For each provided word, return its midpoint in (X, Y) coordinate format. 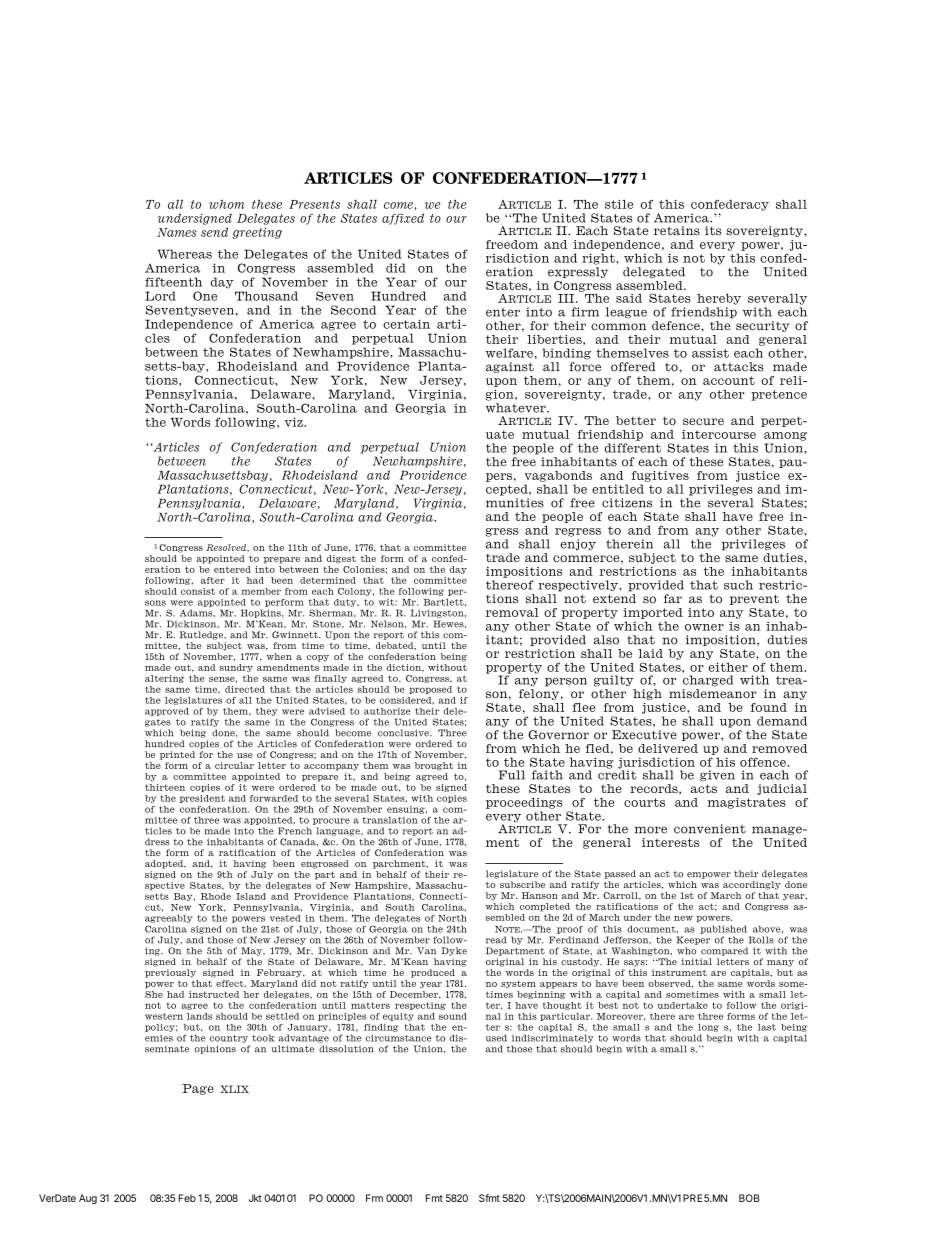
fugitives (660, 476)
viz (295, 422)
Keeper (693, 940)
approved (167, 712)
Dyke (454, 951)
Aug (88, 1199)
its (713, 230)
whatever (517, 408)
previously (170, 973)
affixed (403, 219)
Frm (374, 1198)
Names (177, 232)
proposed (430, 690)
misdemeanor (713, 694)
